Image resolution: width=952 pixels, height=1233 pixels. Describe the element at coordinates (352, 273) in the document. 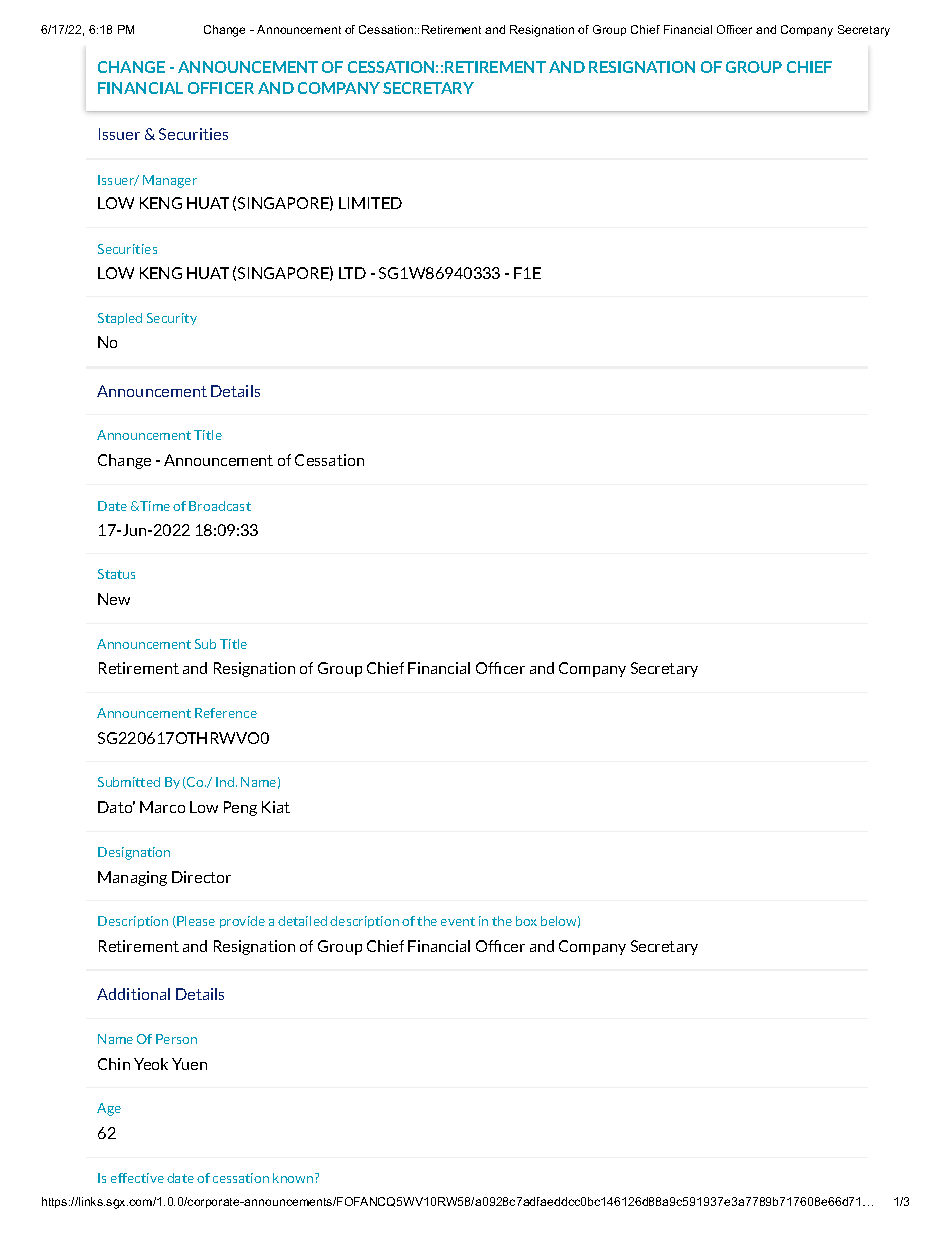

I see `LTD` at that location.
